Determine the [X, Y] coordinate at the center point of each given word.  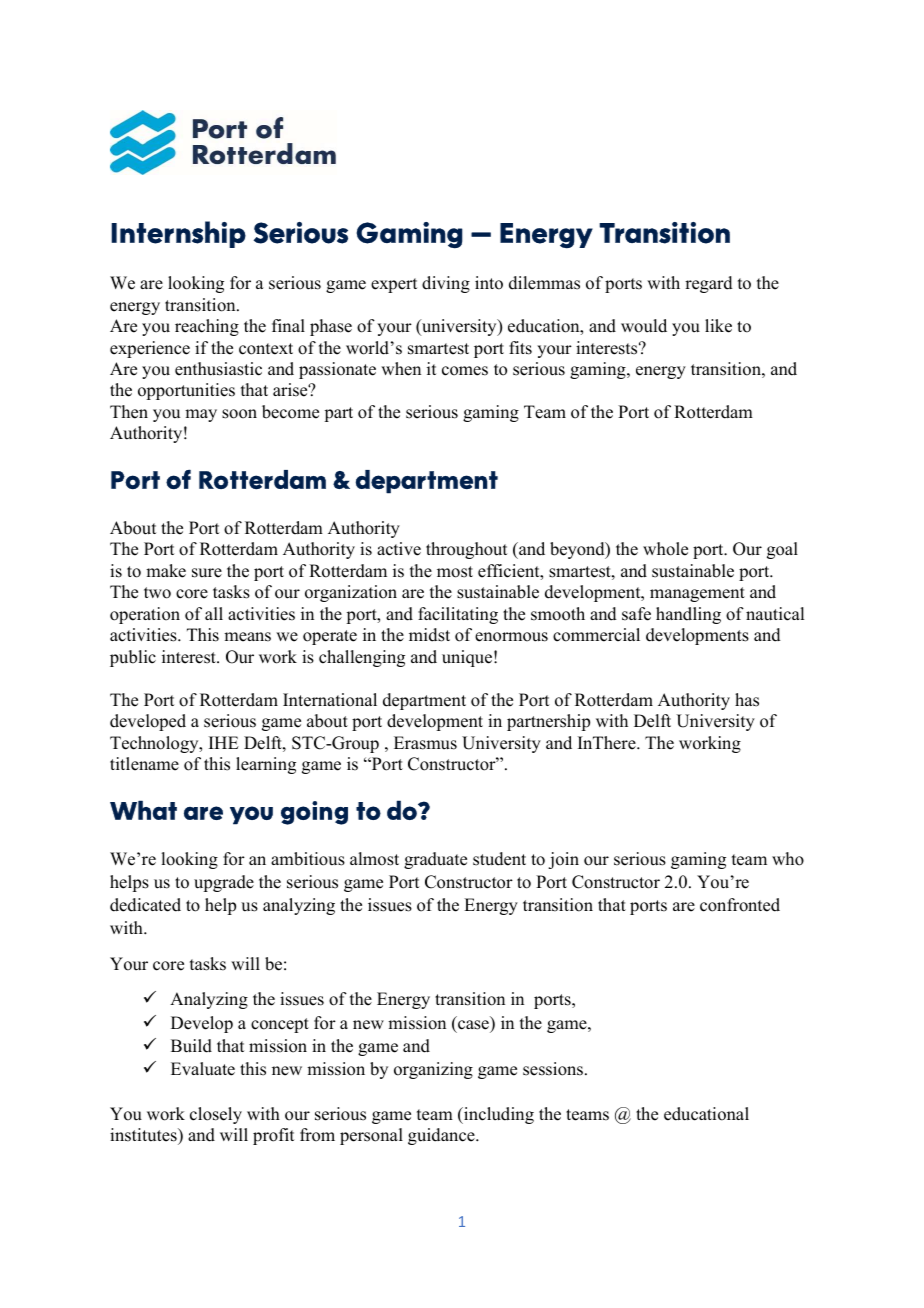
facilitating [458, 615]
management [697, 594]
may [201, 415]
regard [709, 284]
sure [207, 573]
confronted [740, 905]
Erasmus [425, 743]
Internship [178, 234]
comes [465, 371]
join [563, 860]
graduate [435, 860]
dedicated [145, 905]
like [718, 326]
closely [216, 1115]
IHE [224, 742]
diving [446, 284]
